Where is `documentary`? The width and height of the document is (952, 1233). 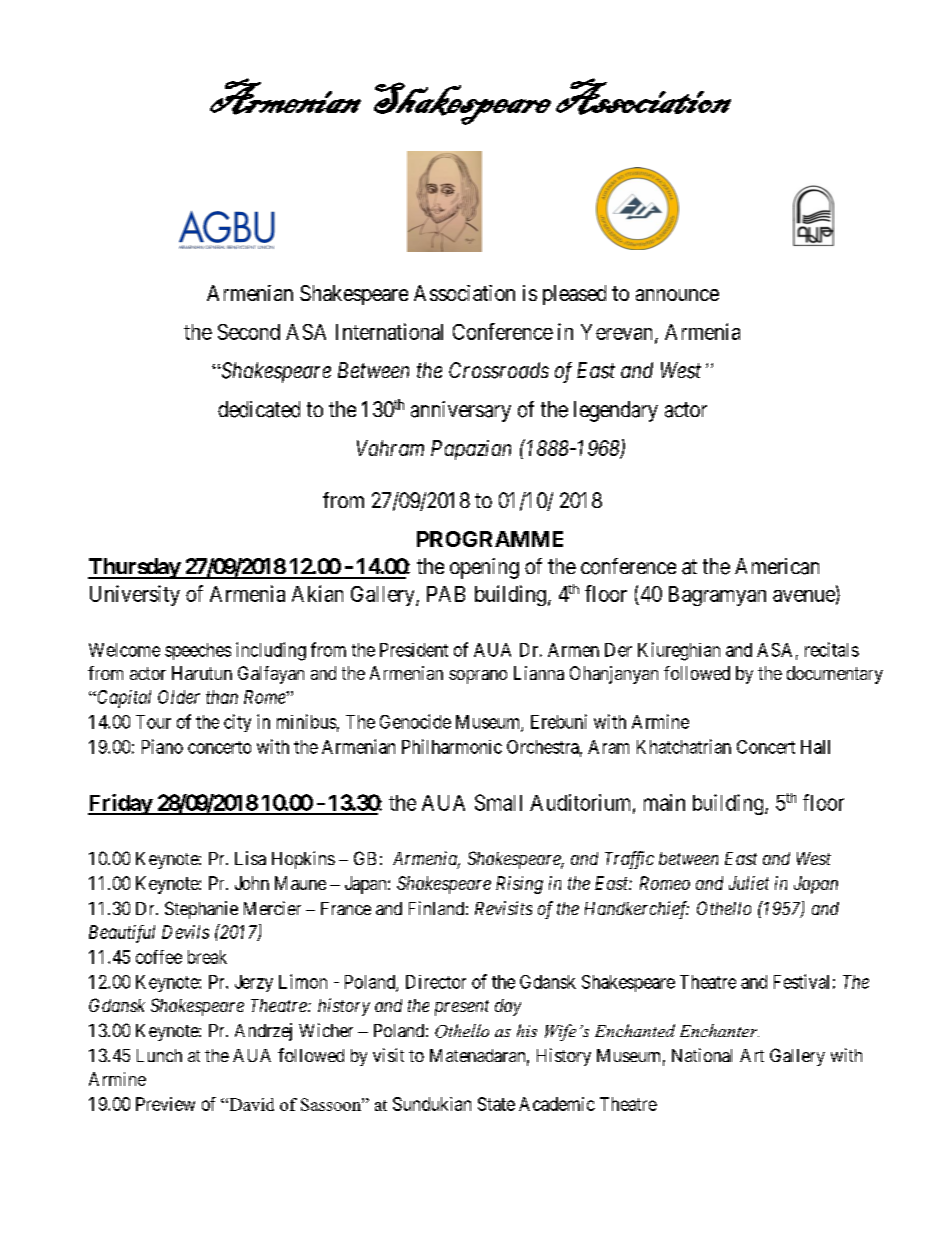 documentary is located at coordinates (835, 675).
